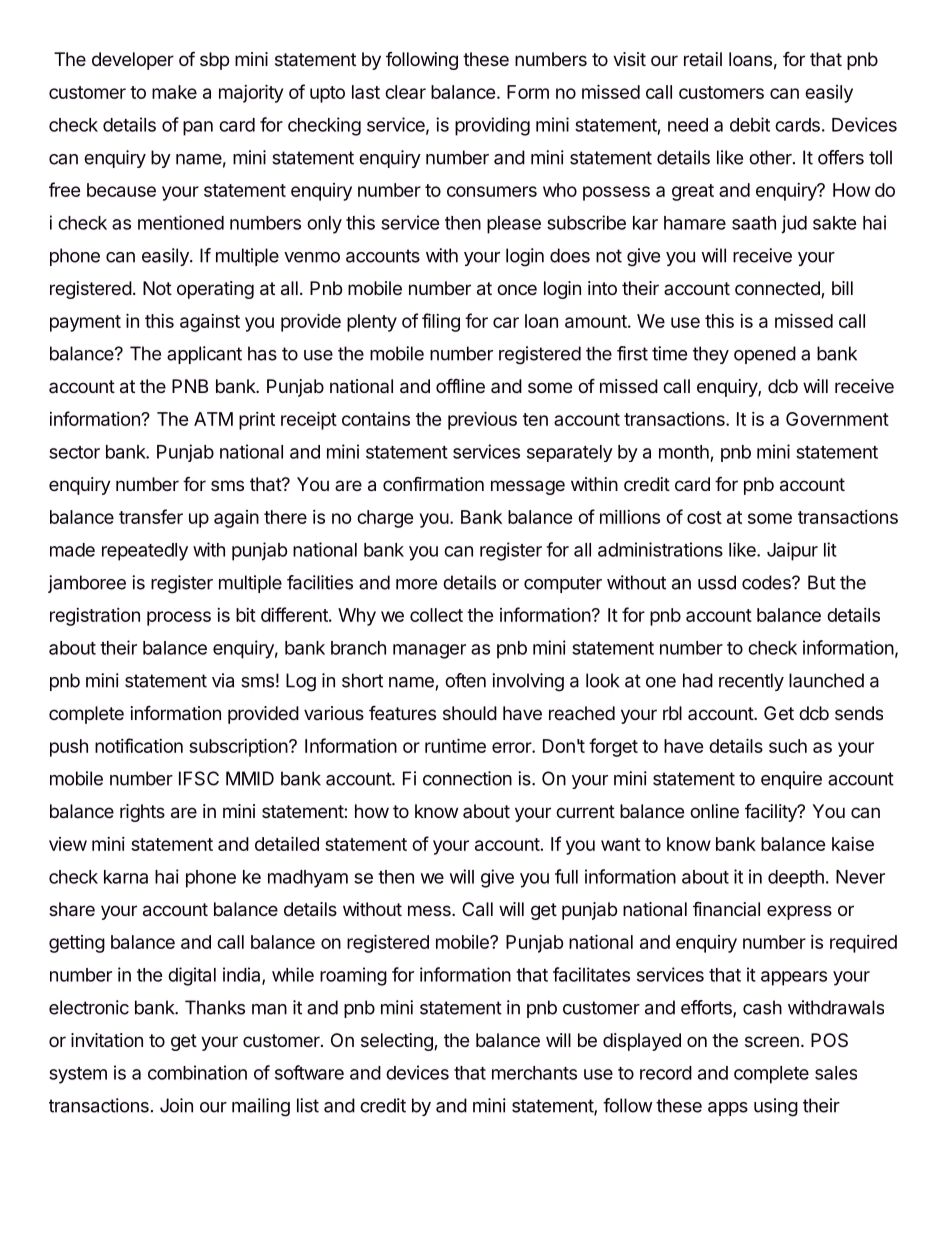 This document has width=952, height=1233. What do you see at coordinates (145, 552) in the document?
I see `repeatedly` at bounding box center [145, 552].
